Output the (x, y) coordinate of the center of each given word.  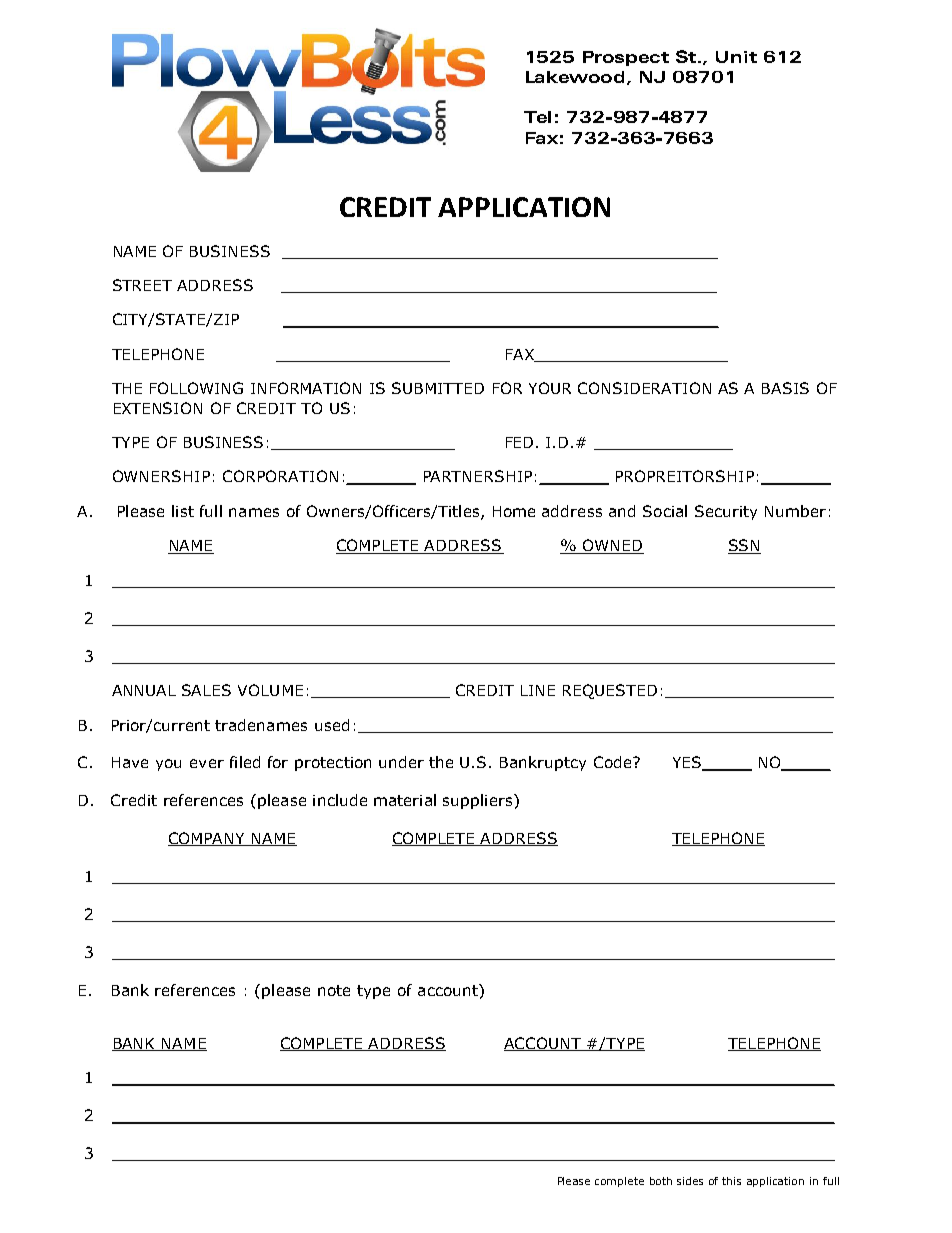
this (731, 1181)
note (334, 990)
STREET (142, 285)
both (661, 1181)
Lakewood (575, 77)
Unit (736, 57)
